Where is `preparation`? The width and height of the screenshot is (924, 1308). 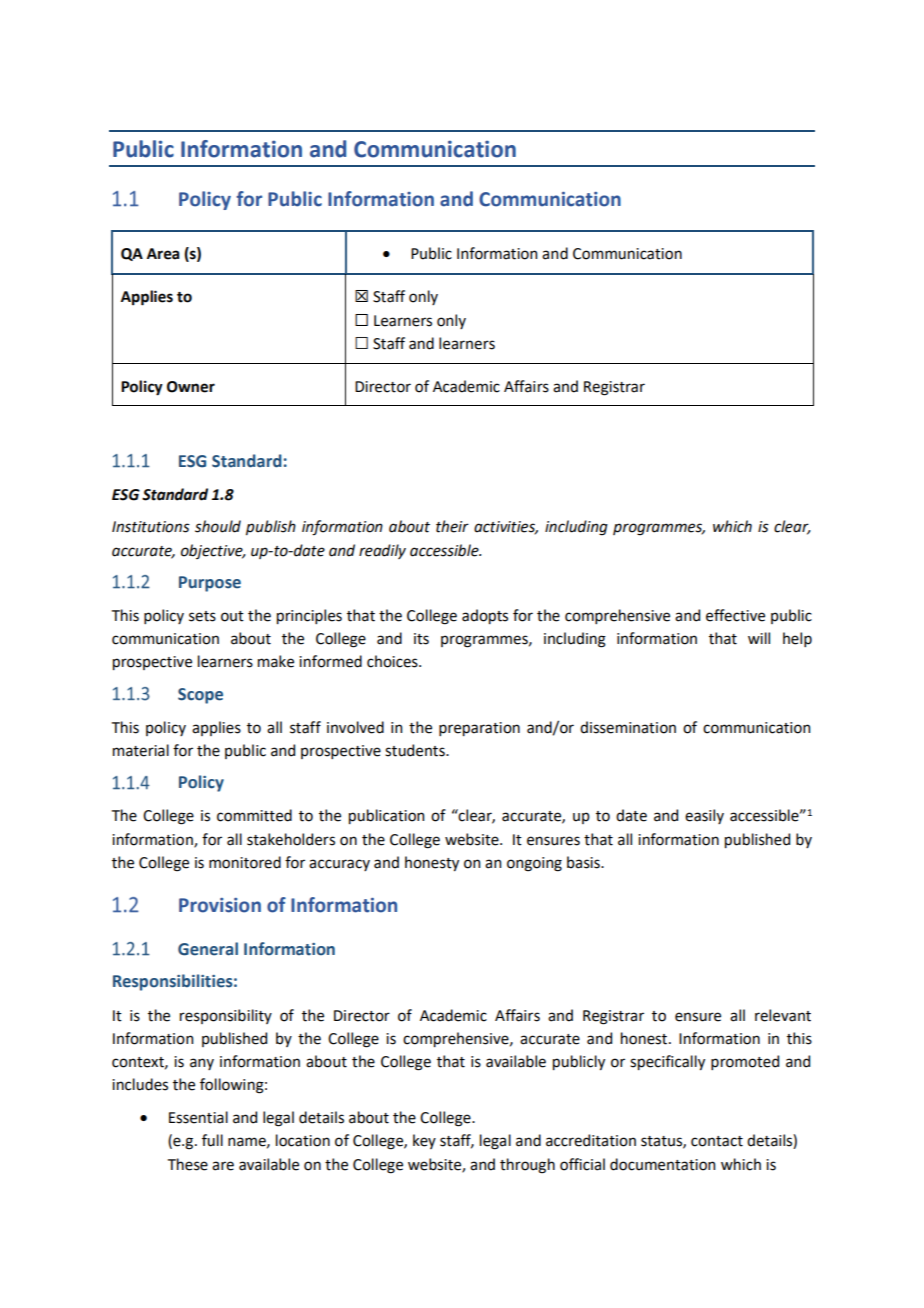 preparation is located at coordinates (479, 729).
